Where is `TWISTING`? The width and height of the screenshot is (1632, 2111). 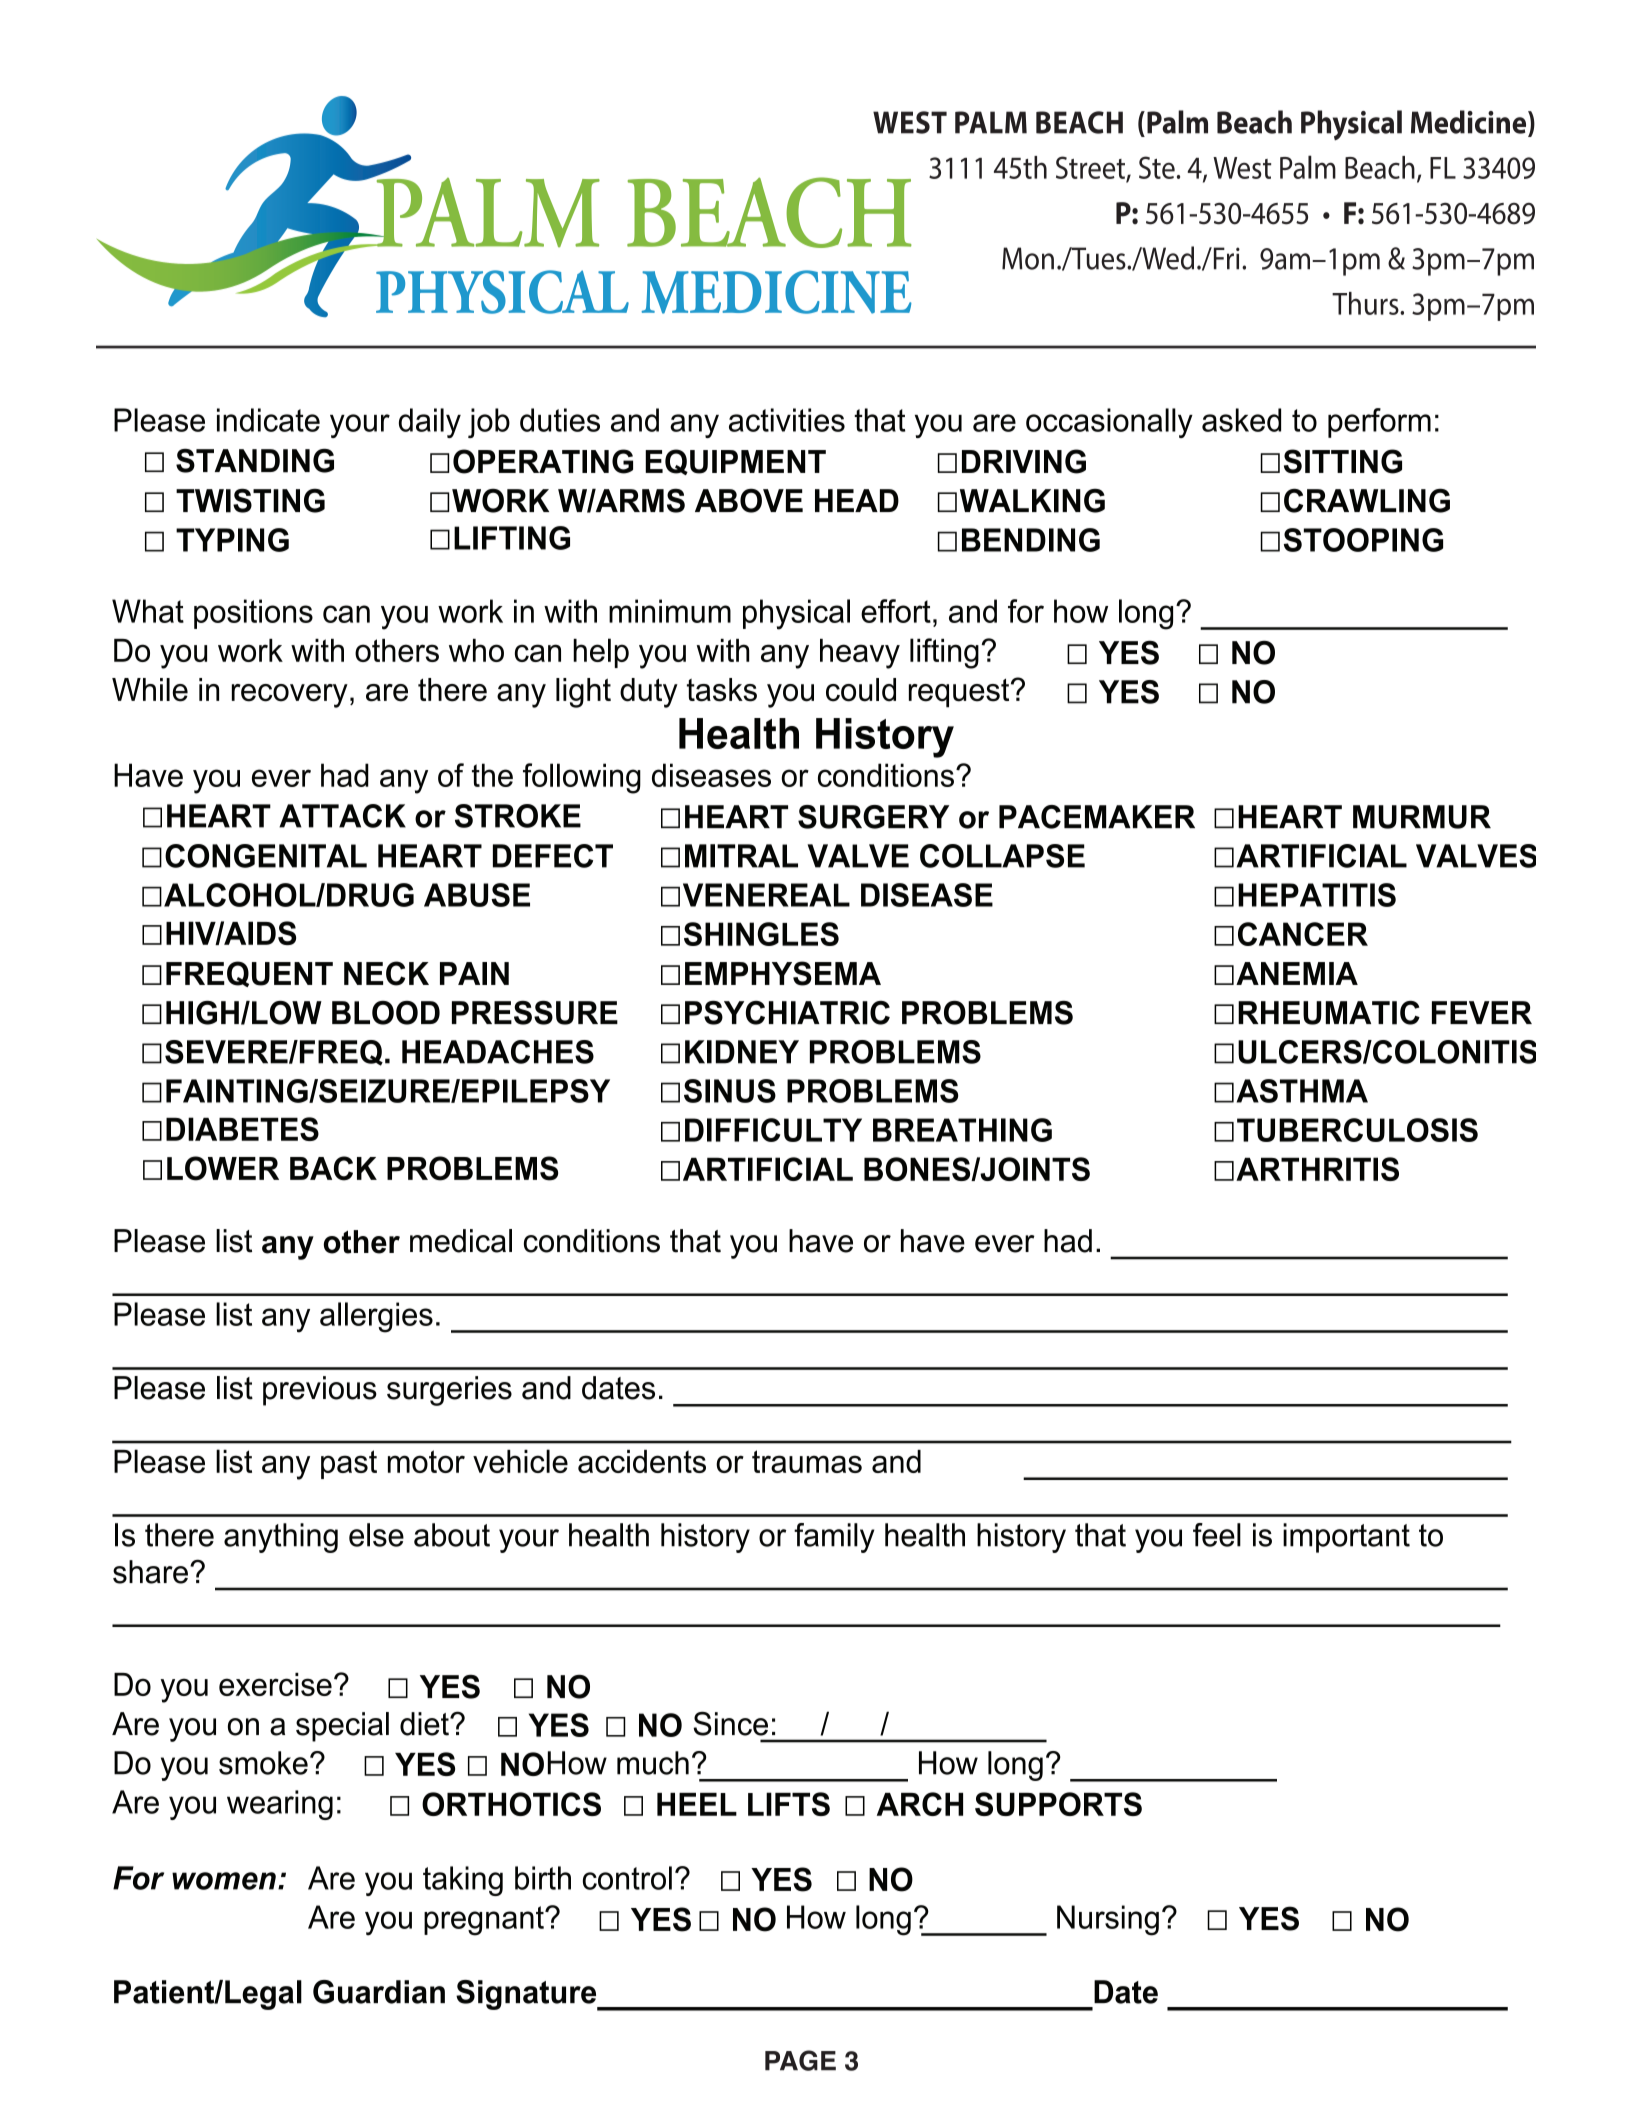
TWISTING is located at coordinates (250, 500).
